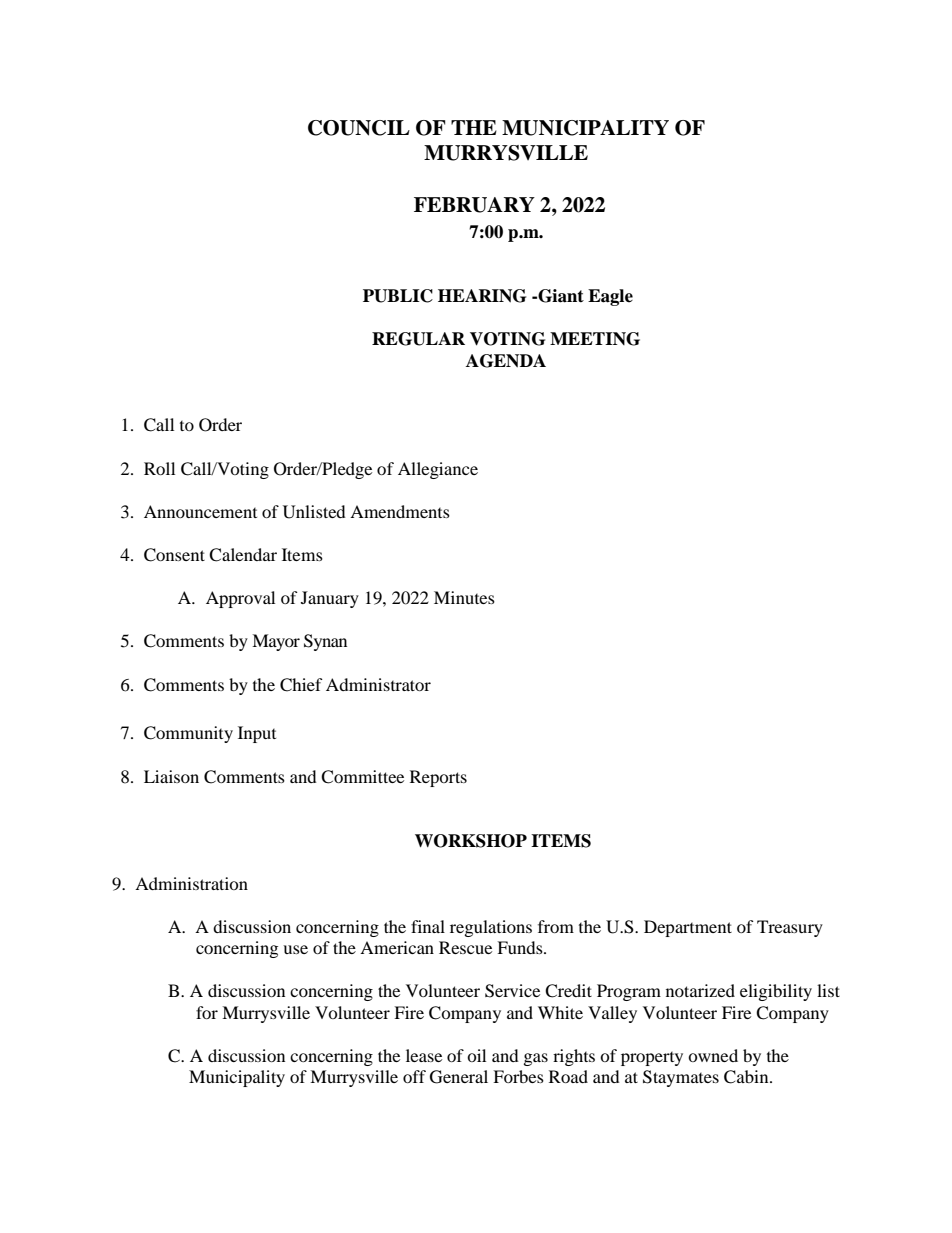  Describe the element at coordinates (359, 128) in the screenshot. I see `COUNCIL` at that location.
